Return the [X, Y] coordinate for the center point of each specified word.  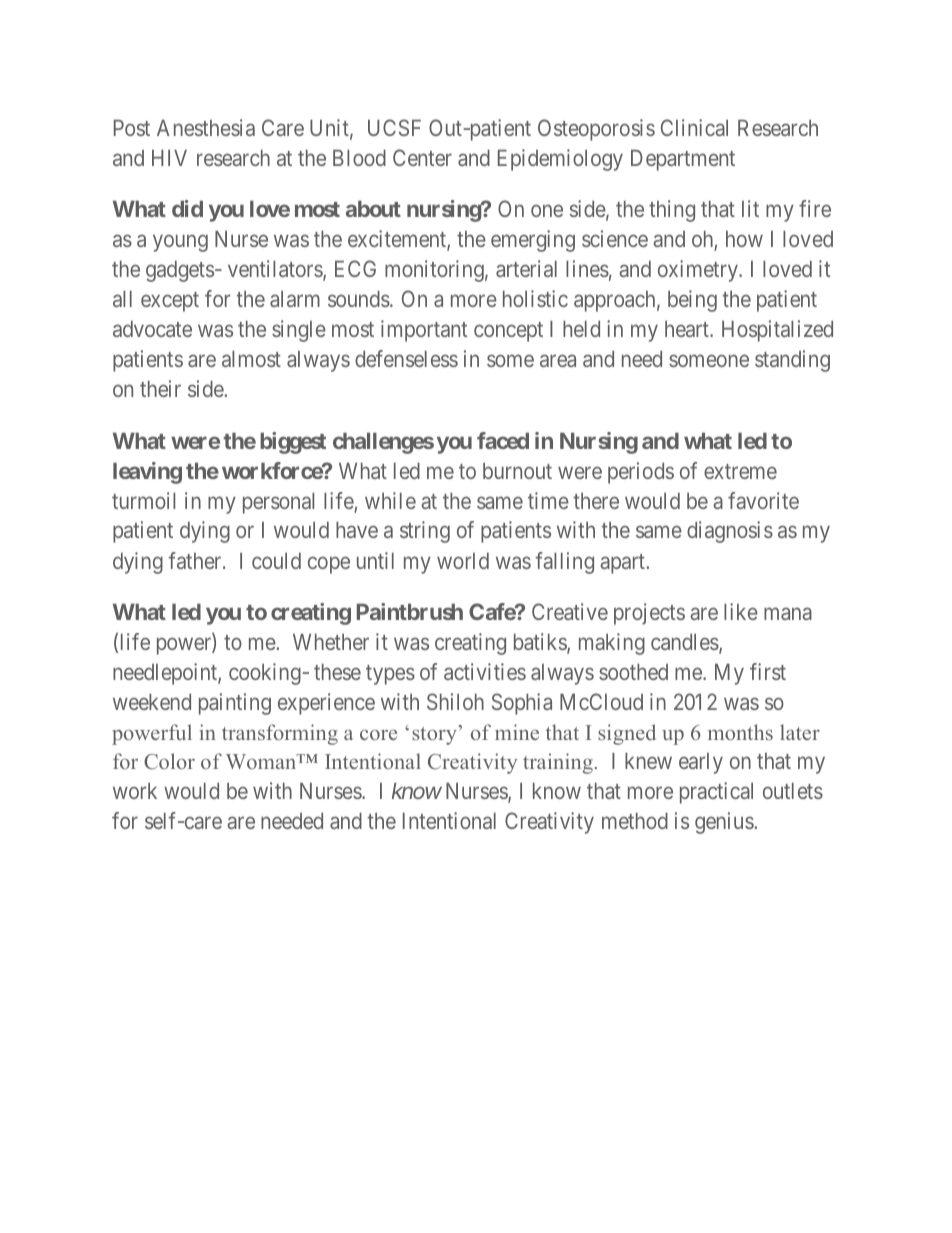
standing [792, 361]
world [463, 561]
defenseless [406, 358]
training [558, 763]
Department [683, 160]
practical [716, 793]
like [741, 611]
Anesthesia [206, 127]
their [160, 388]
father [196, 560]
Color [169, 761]
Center [422, 157]
